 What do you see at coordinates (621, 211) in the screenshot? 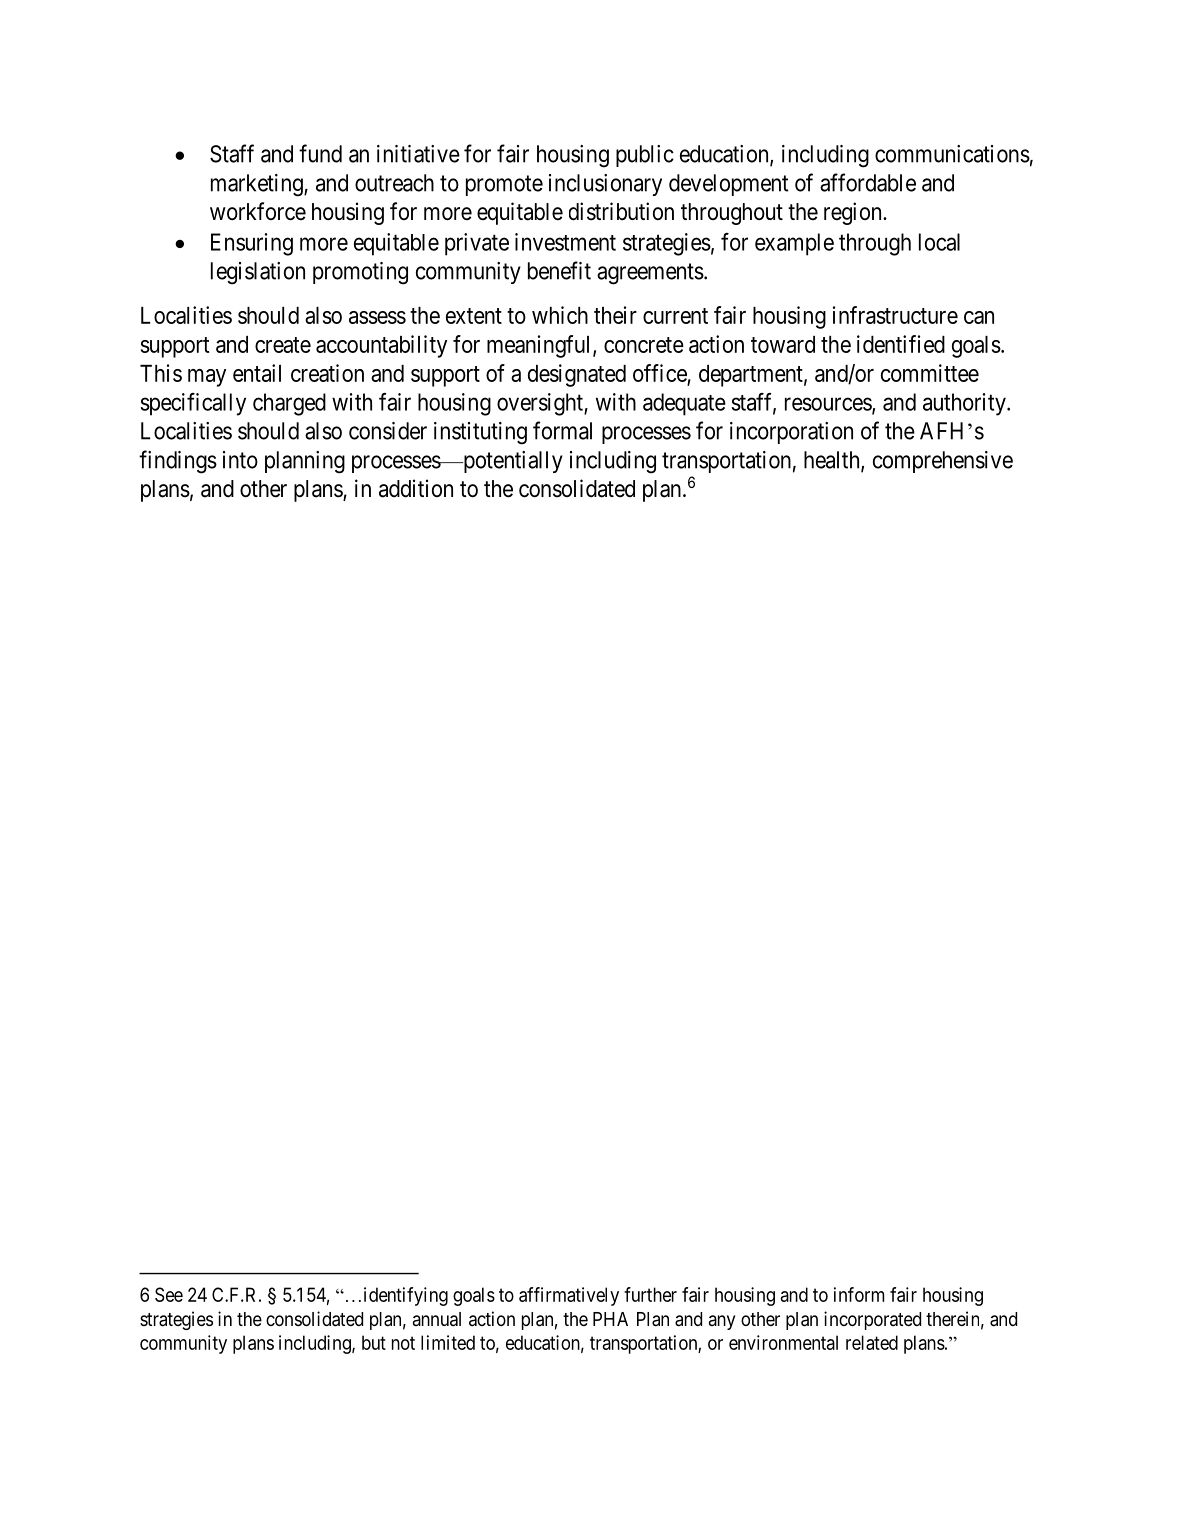
I see `distribution` at bounding box center [621, 211].
